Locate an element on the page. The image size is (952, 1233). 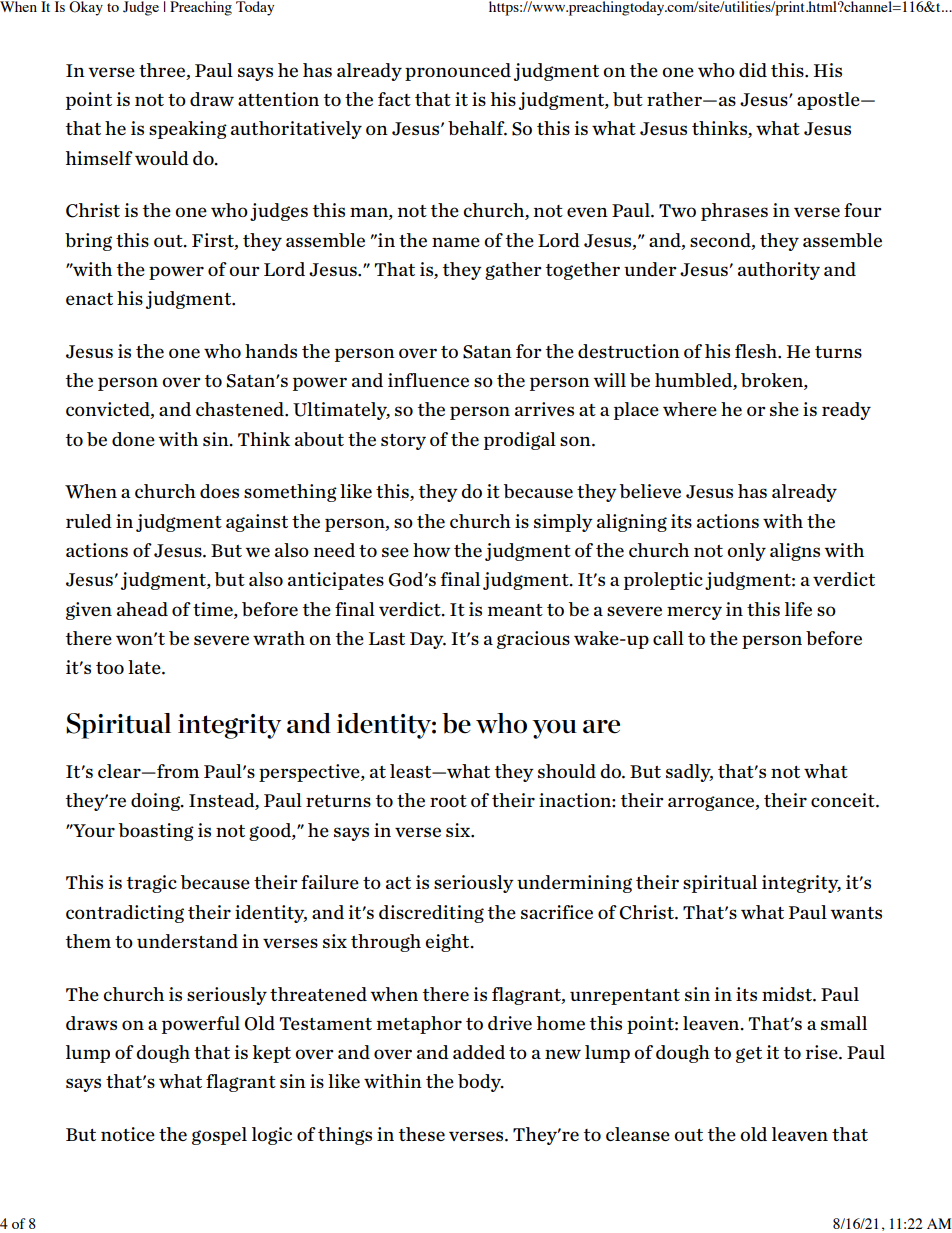
only is located at coordinates (746, 552).
